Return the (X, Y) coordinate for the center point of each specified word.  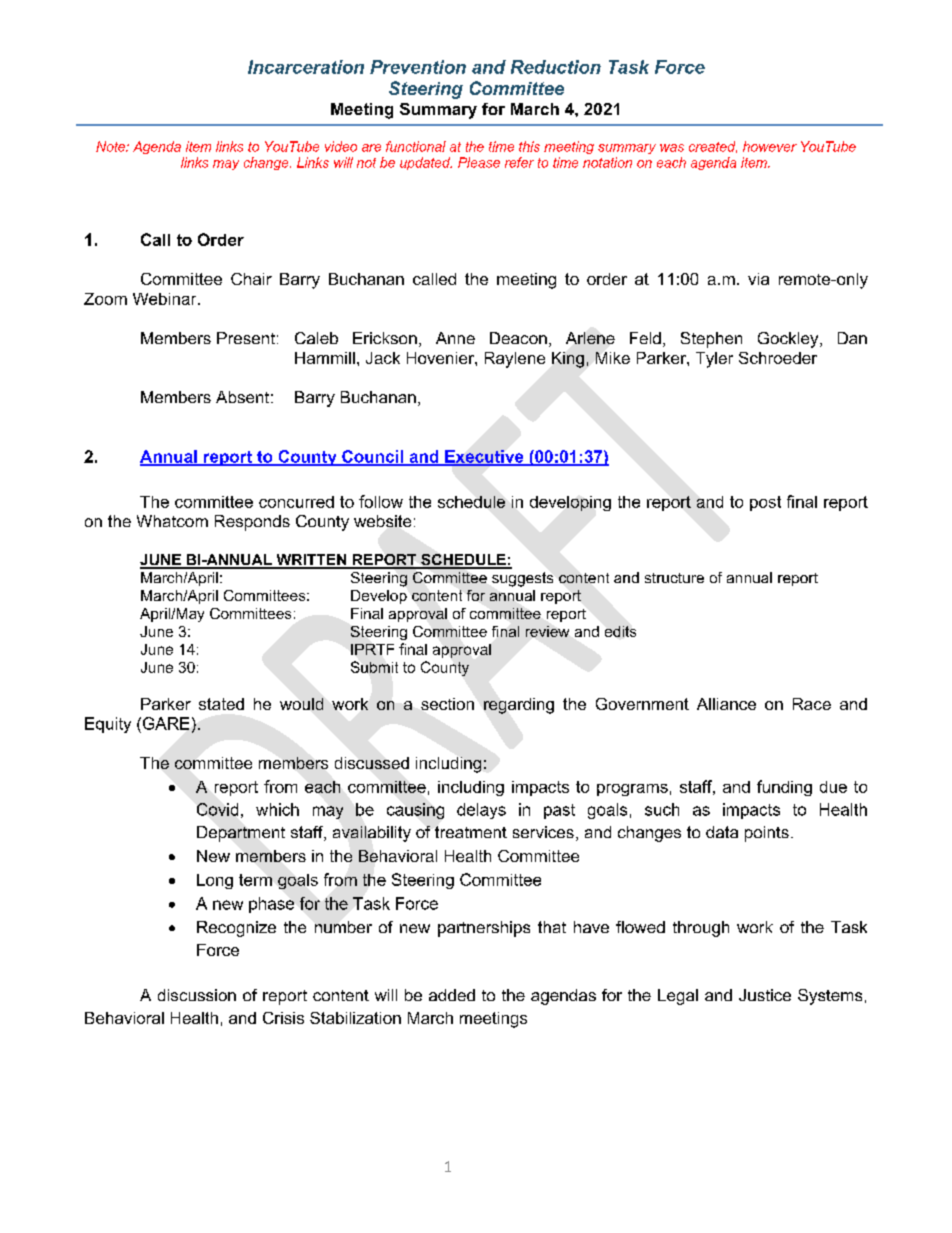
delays (481, 811)
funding (784, 788)
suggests (522, 579)
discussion (197, 995)
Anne (455, 338)
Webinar (166, 299)
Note (112, 146)
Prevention (418, 67)
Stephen (711, 340)
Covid (217, 809)
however (770, 146)
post (765, 503)
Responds (252, 523)
